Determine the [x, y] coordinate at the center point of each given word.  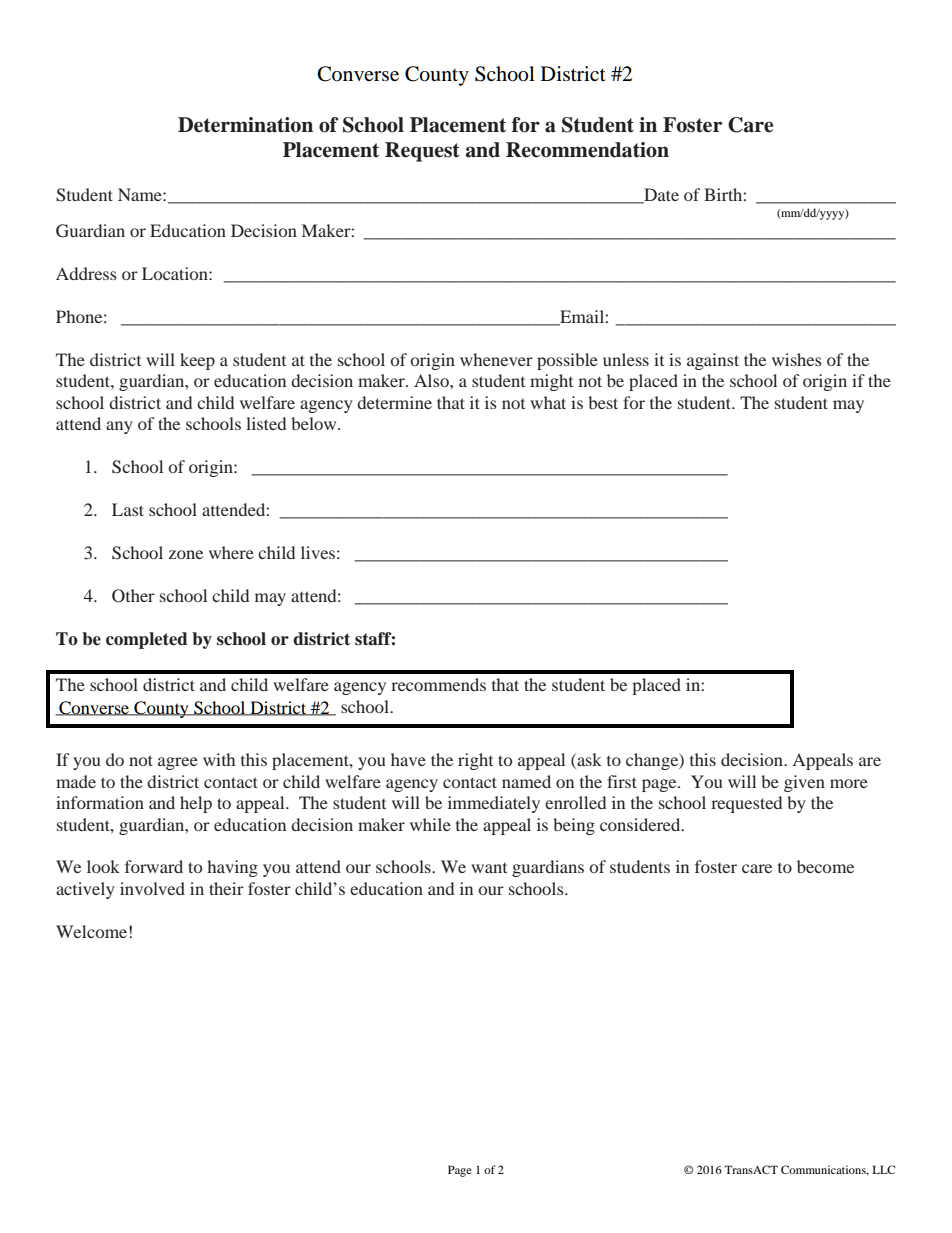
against [713, 361]
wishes [797, 359]
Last [128, 509]
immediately [494, 804]
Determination [245, 125]
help [196, 804]
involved [152, 888]
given [804, 783]
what [548, 402]
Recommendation [587, 150]
